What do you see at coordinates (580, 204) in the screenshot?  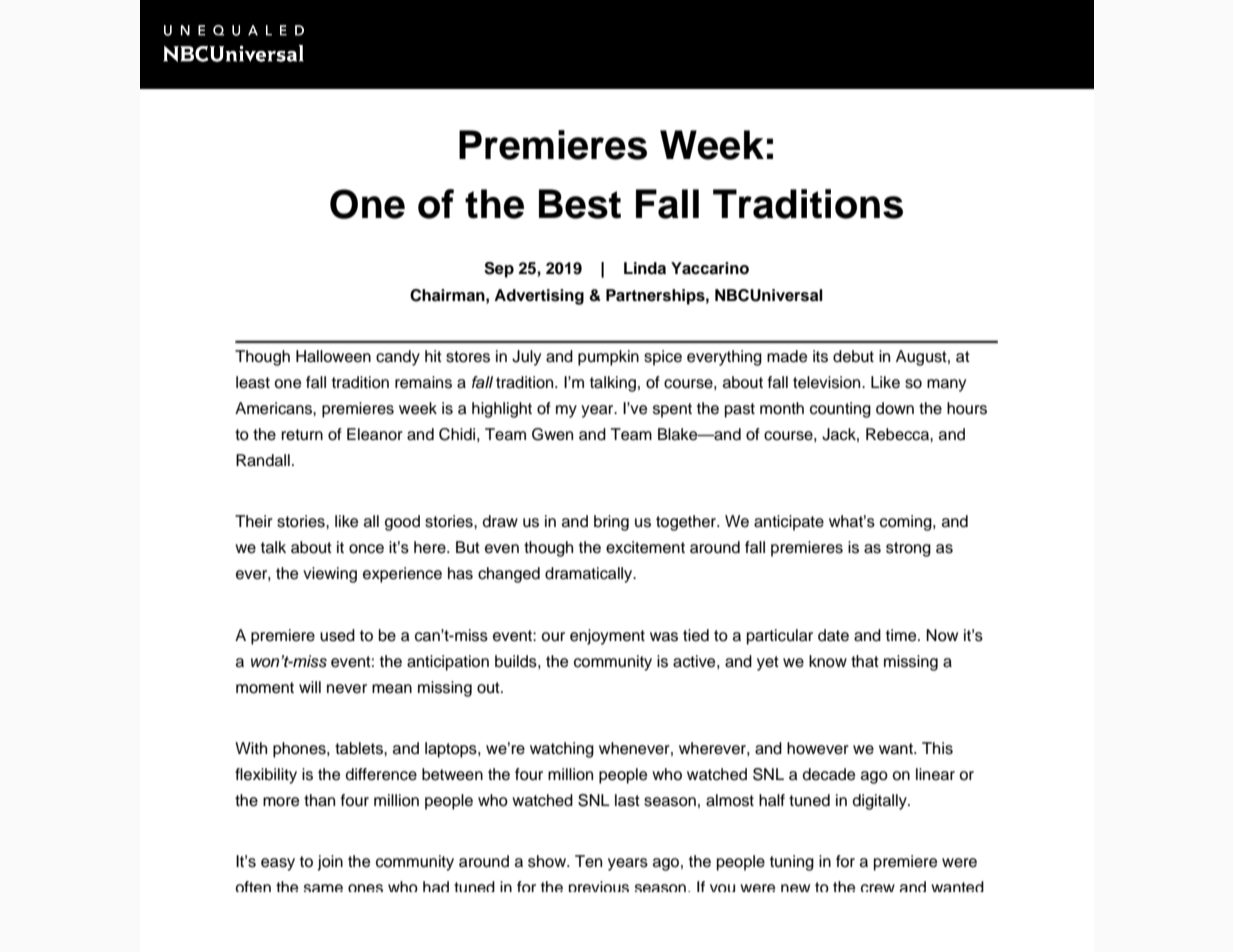 I see `Best` at bounding box center [580, 204].
